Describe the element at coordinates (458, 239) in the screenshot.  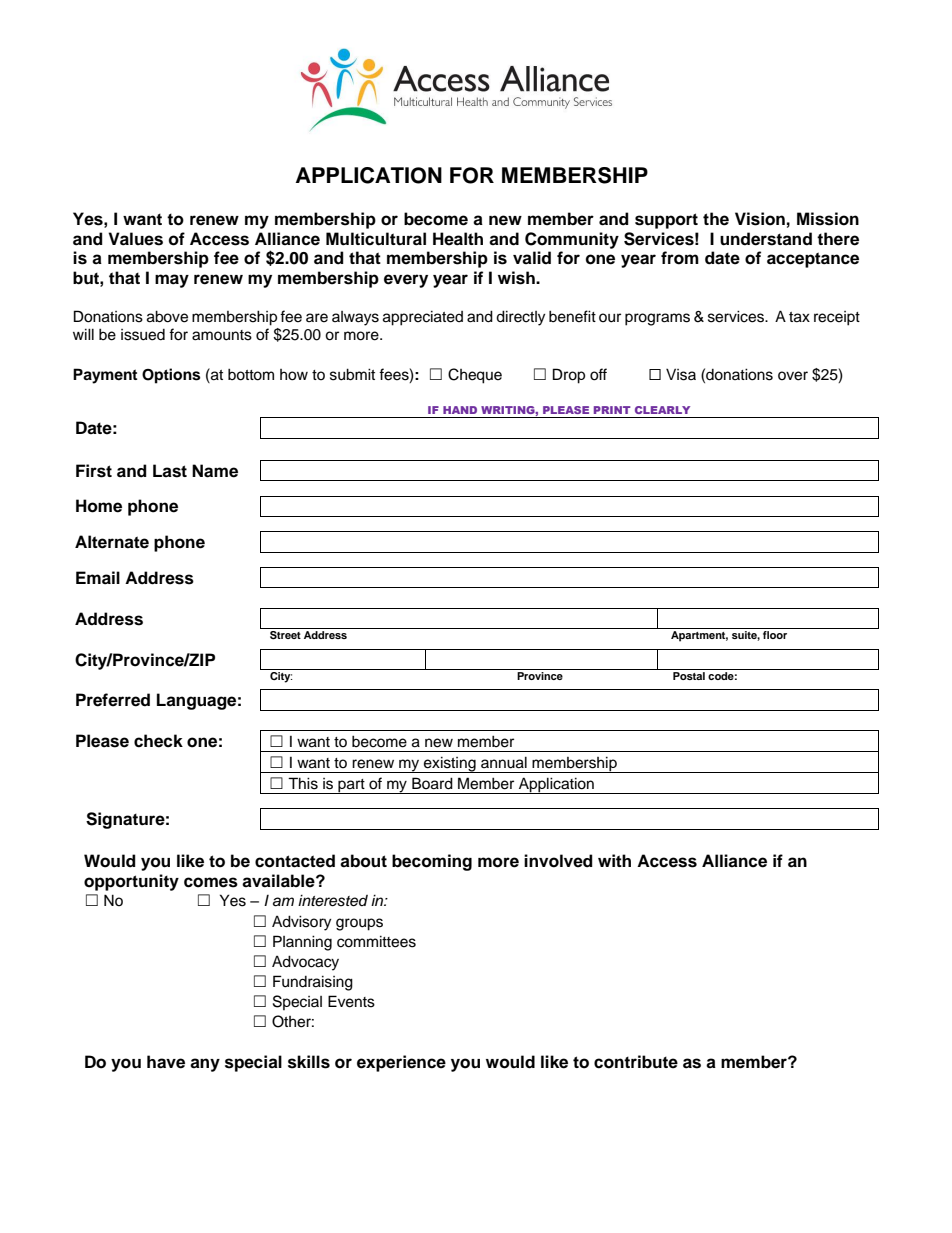
I see `Health` at that location.
